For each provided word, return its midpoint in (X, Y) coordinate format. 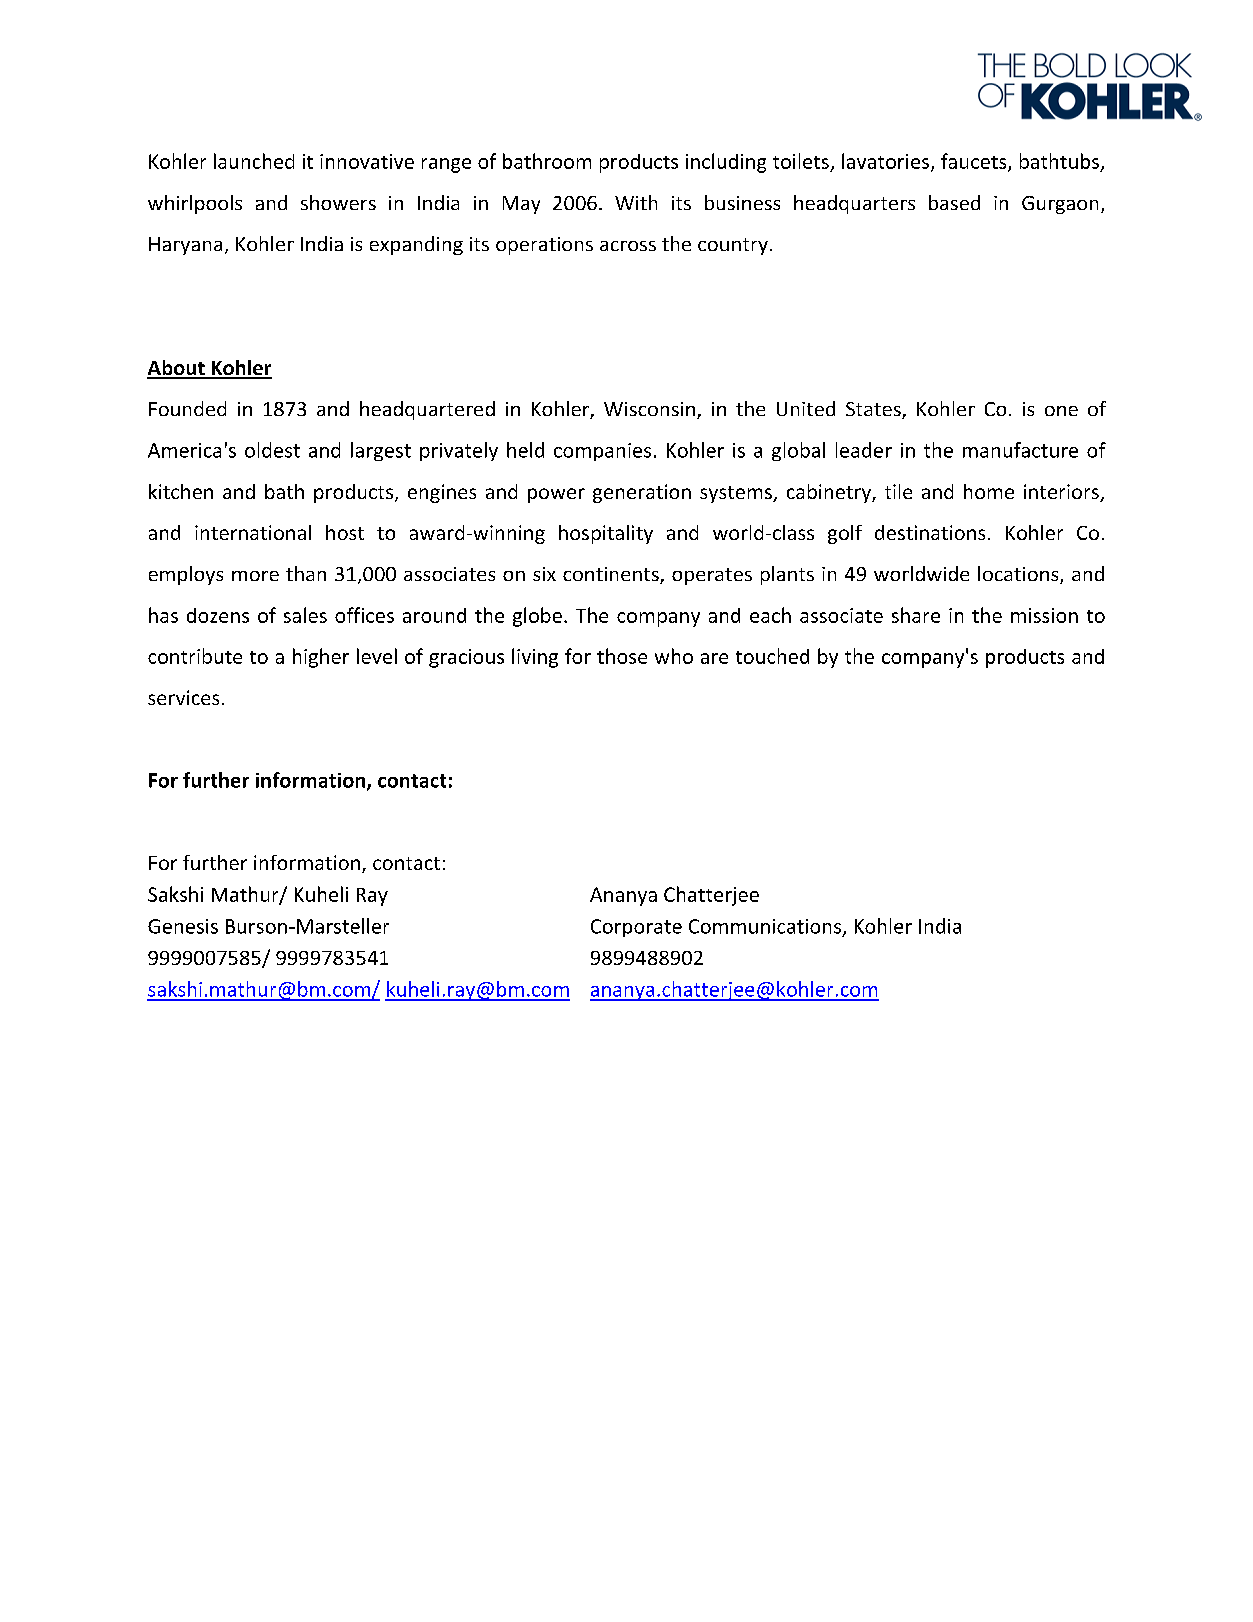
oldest (272, 450)
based (954, 202)
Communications (766, 927)
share (916, 615)
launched (254, 161)
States (874, 410)
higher (321, 658)
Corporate (636, 928)
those (622, 656)
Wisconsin (649, 409)
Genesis (183, 926)
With (636, 202)
